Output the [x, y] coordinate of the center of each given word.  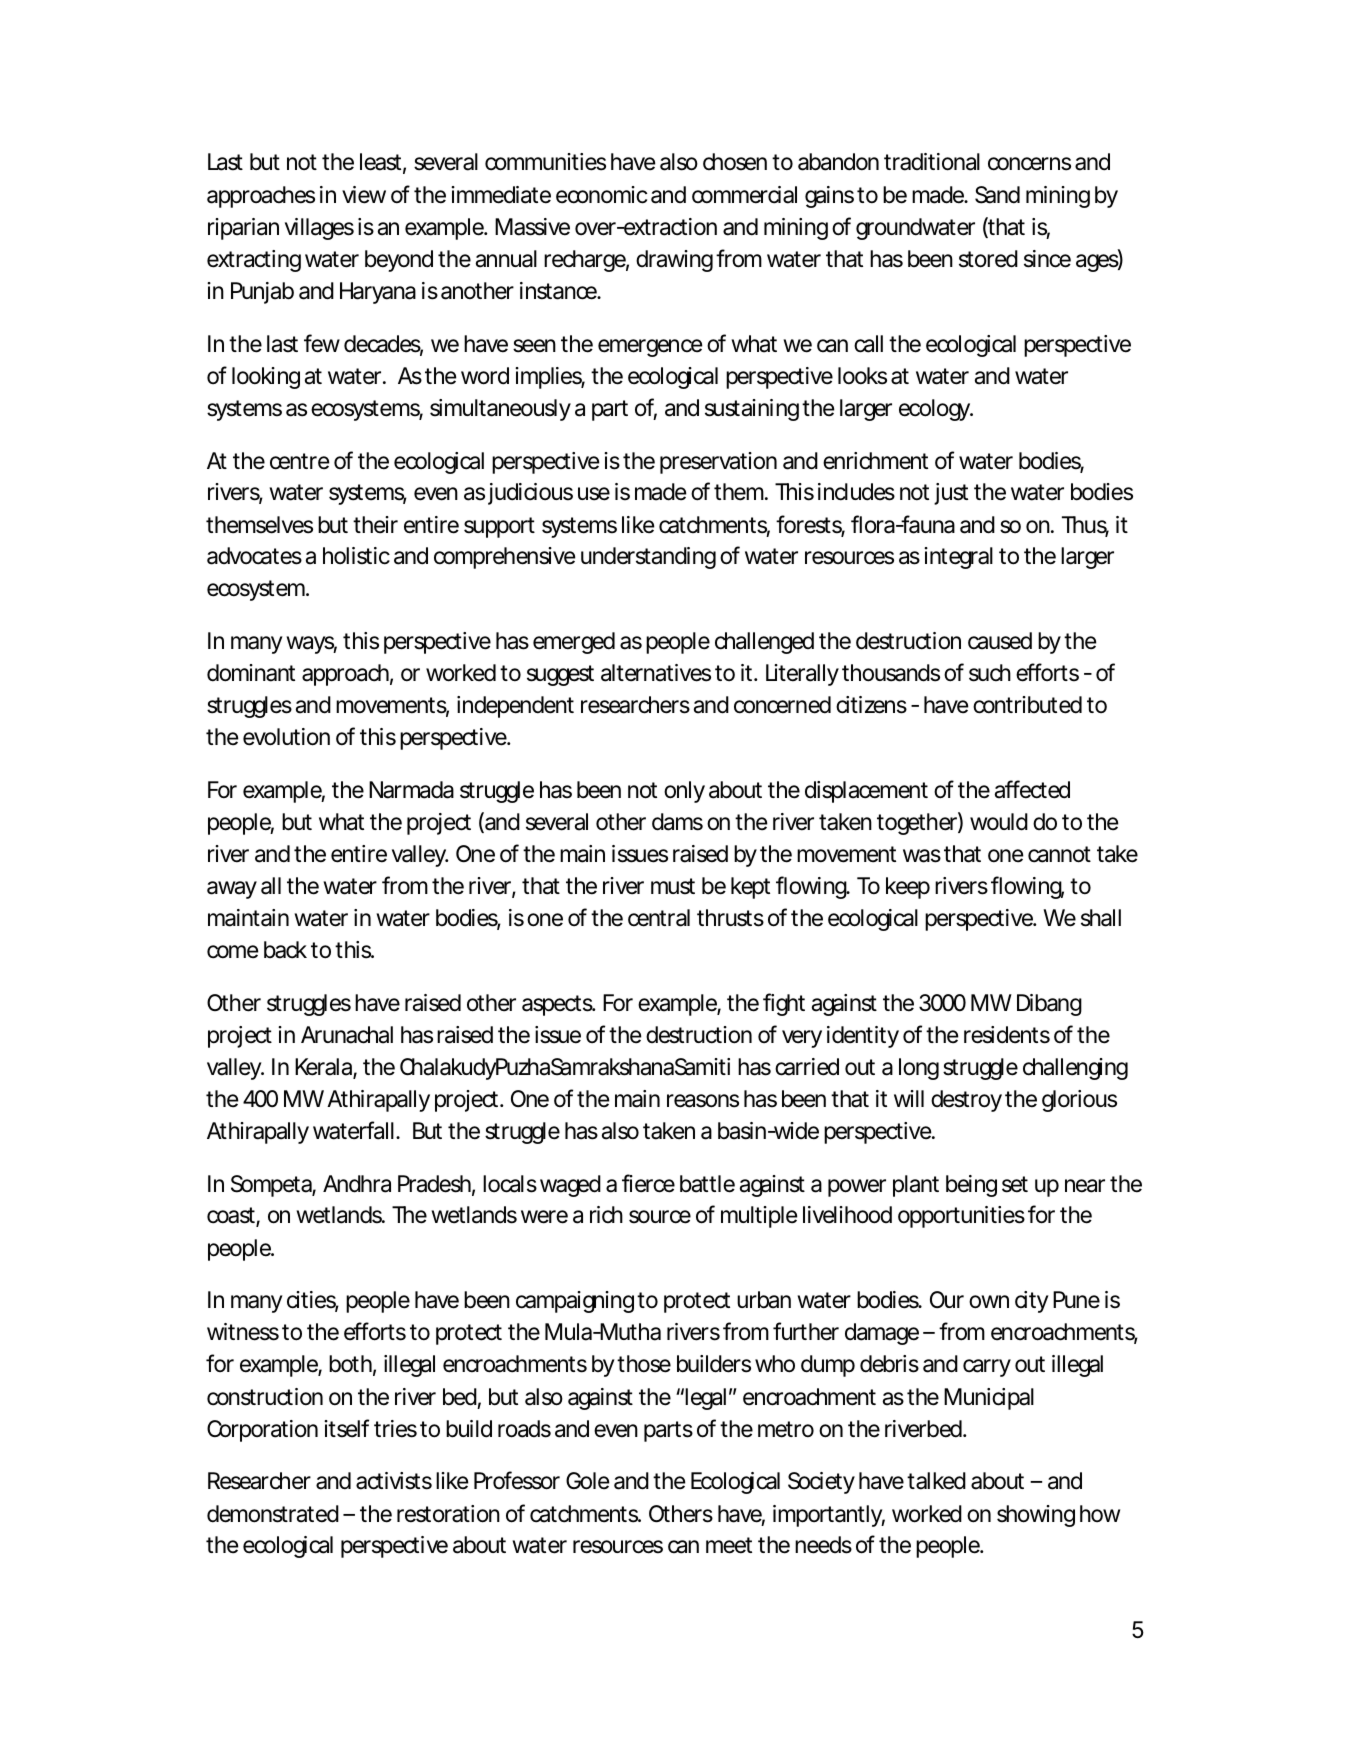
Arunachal [347, 1035]
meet [729, 1545]
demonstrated [273, 1514]
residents [1007, 1035]
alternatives [656, 673]
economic [601, 195]
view [364, 195]
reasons [703, 1101]
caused [1000, 641]
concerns [1029, 164]
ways [311, 645]
